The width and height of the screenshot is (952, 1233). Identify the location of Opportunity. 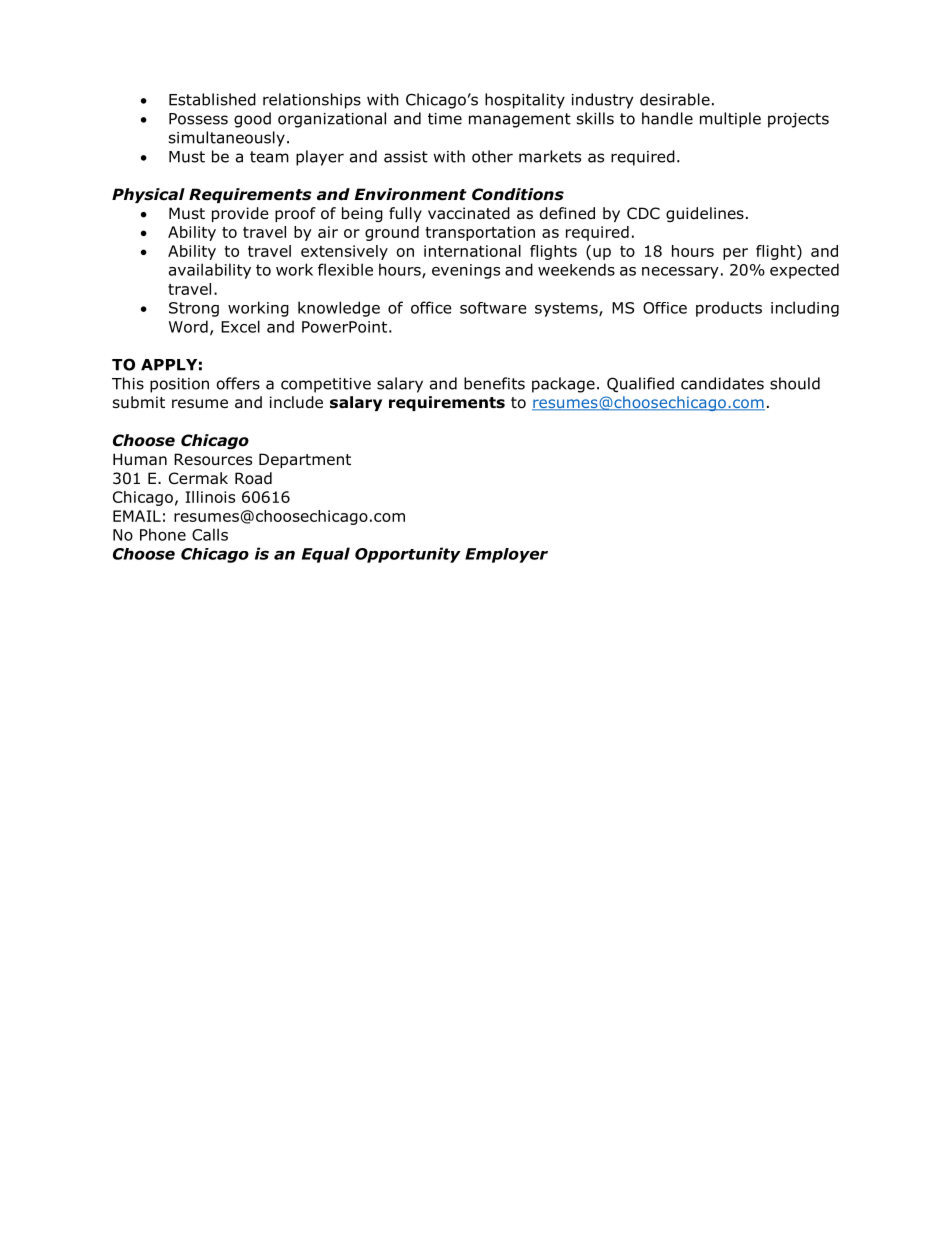
(408, 555).
